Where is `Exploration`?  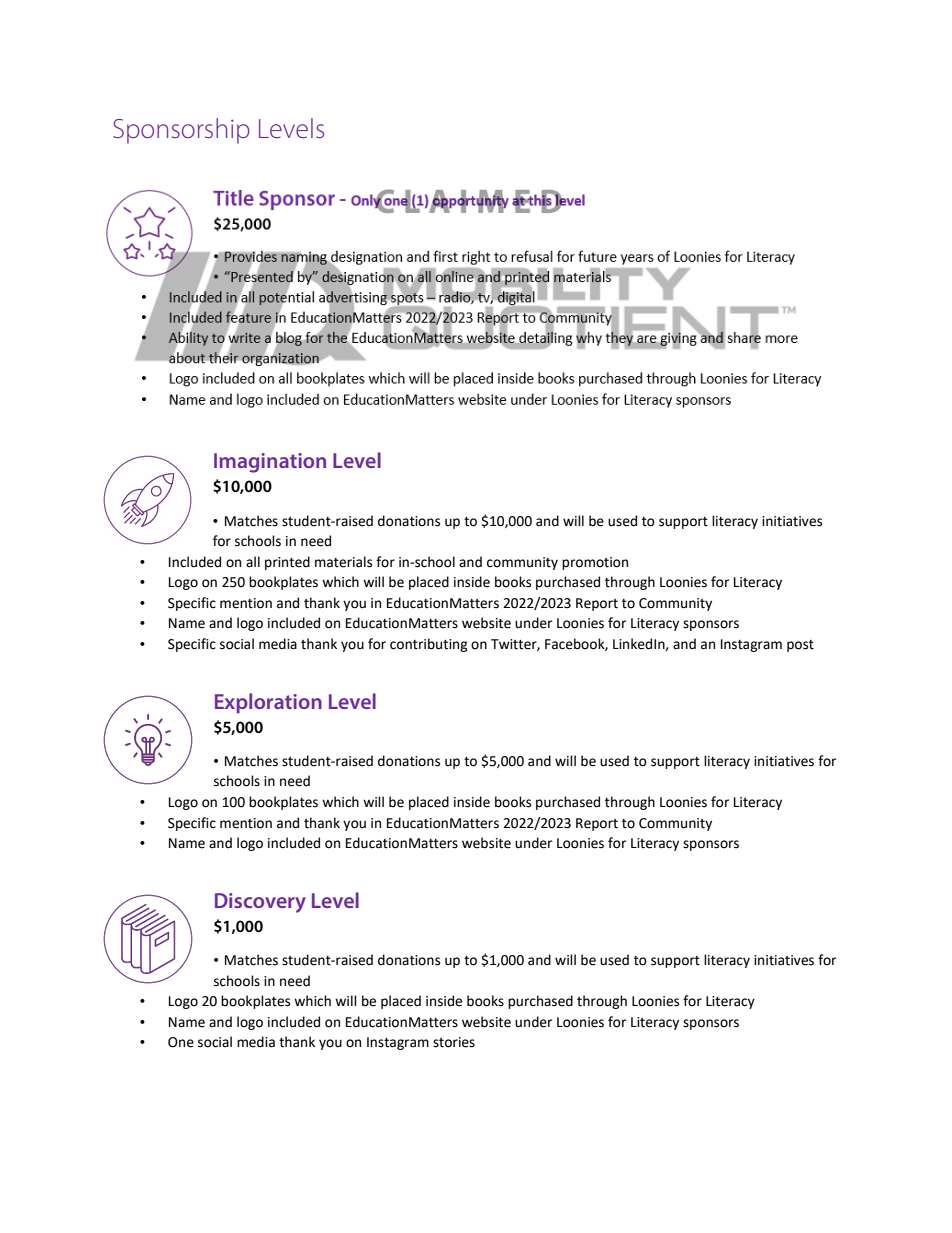
Exploration is located at coordinates (268, 703).
